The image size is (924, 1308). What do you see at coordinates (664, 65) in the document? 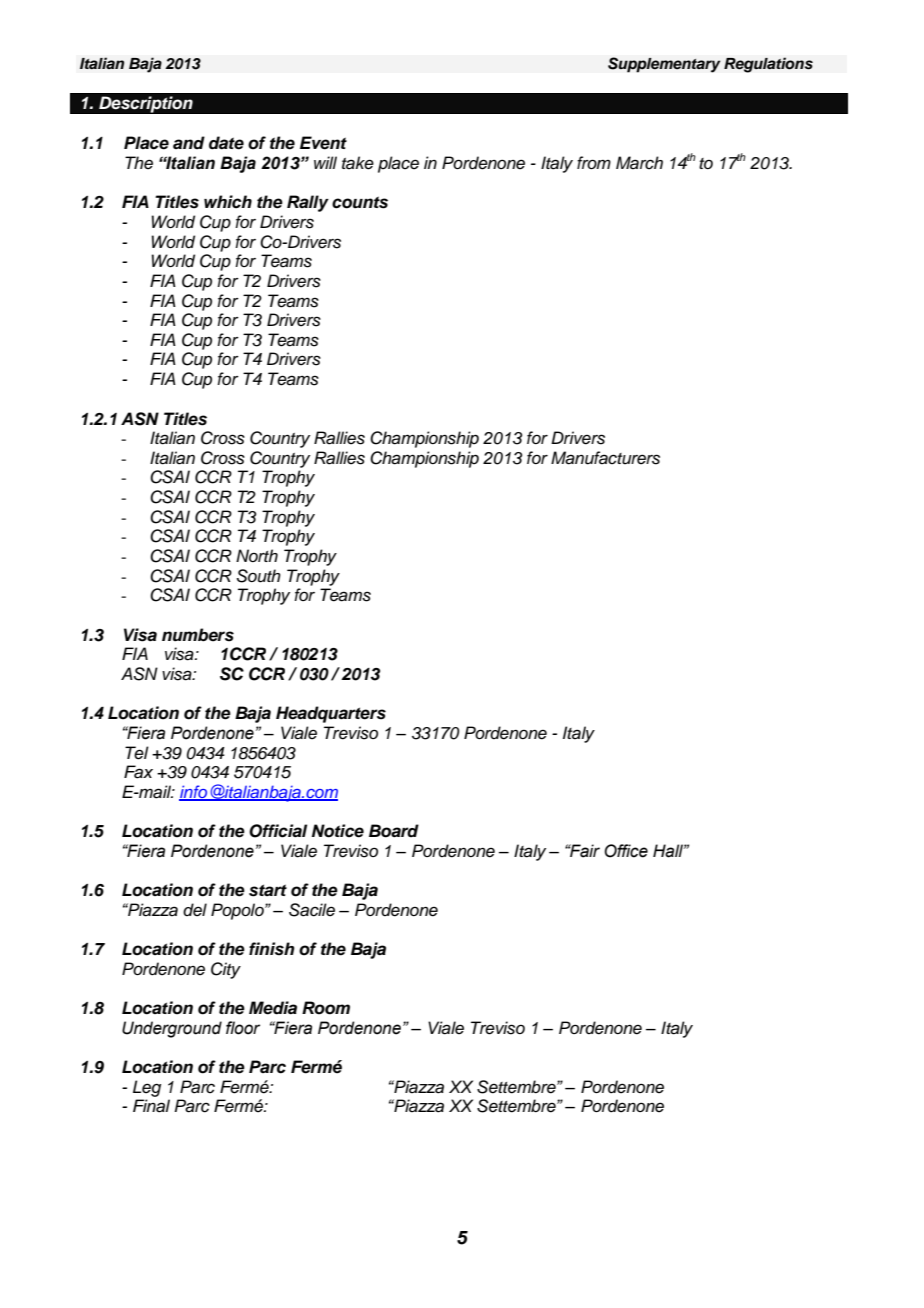
I see `Supplementary` at bounding box center [664, 65].
